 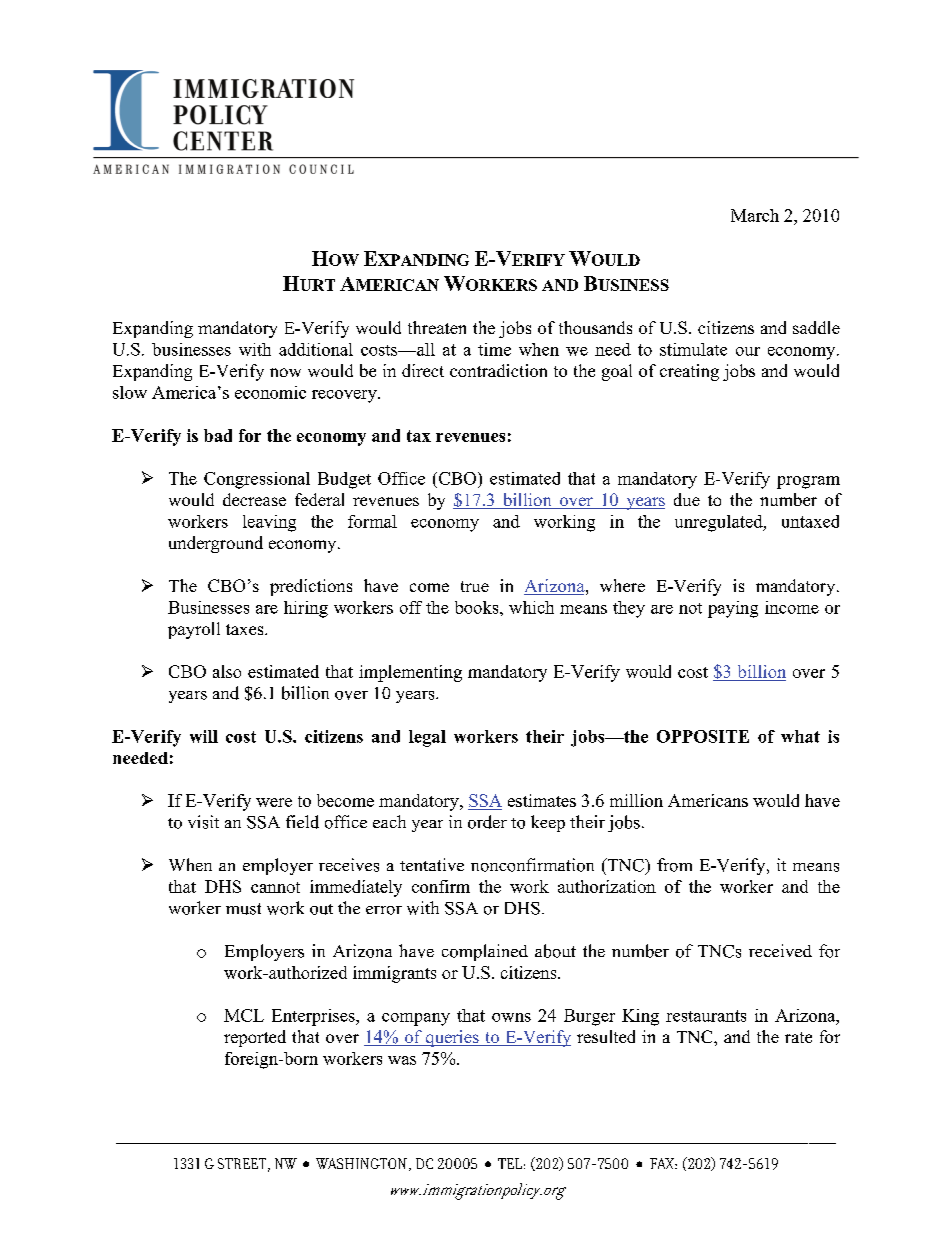 I want to click on unregulated, so click(x=720, y=523).
